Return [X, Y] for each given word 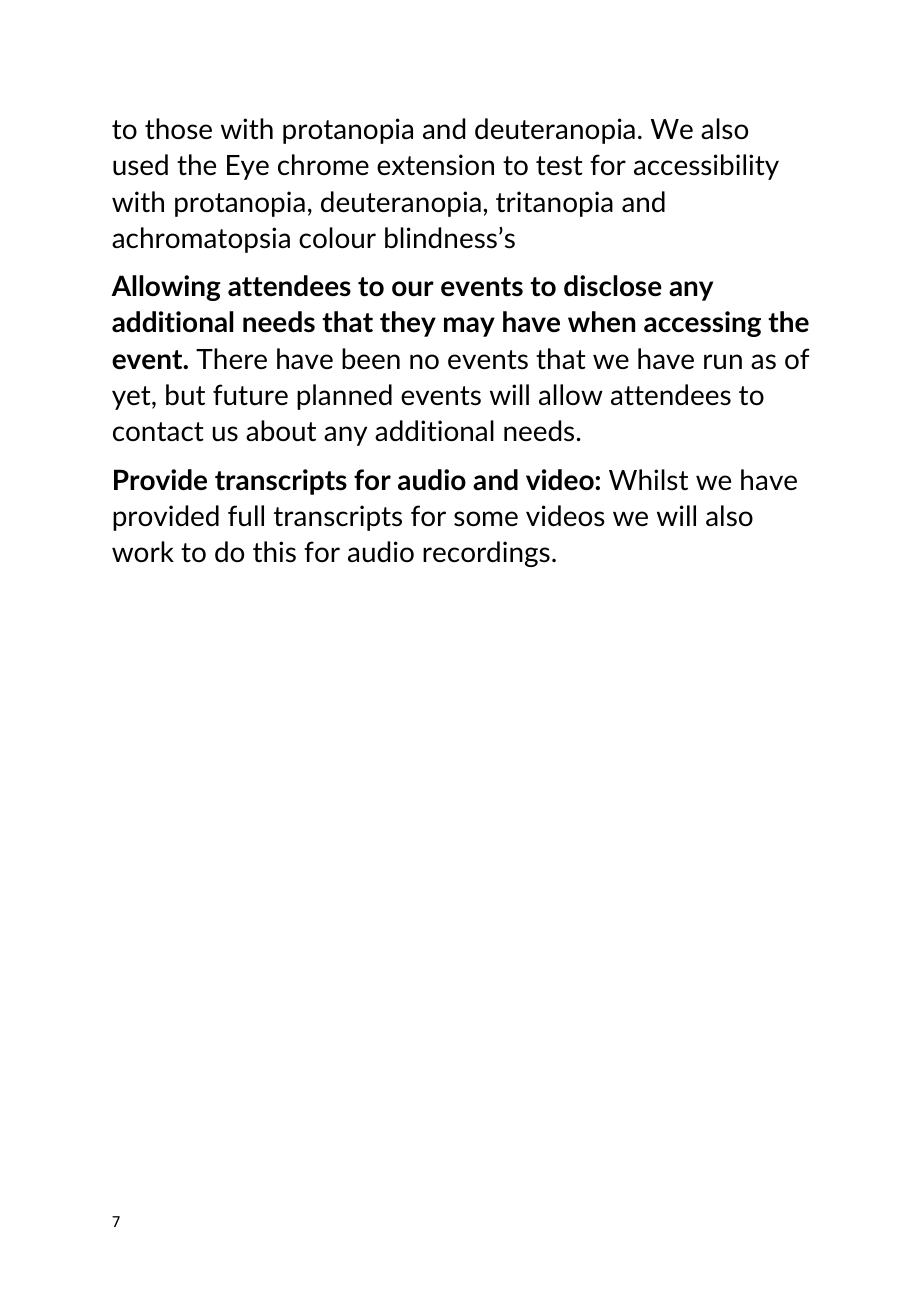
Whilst [648, 479]
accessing [702, 324]
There [231, 358]
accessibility [706, 167]
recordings [486, 554]
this [274, 552]
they [408, 324]
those [178, 128]
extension [435, 165]
